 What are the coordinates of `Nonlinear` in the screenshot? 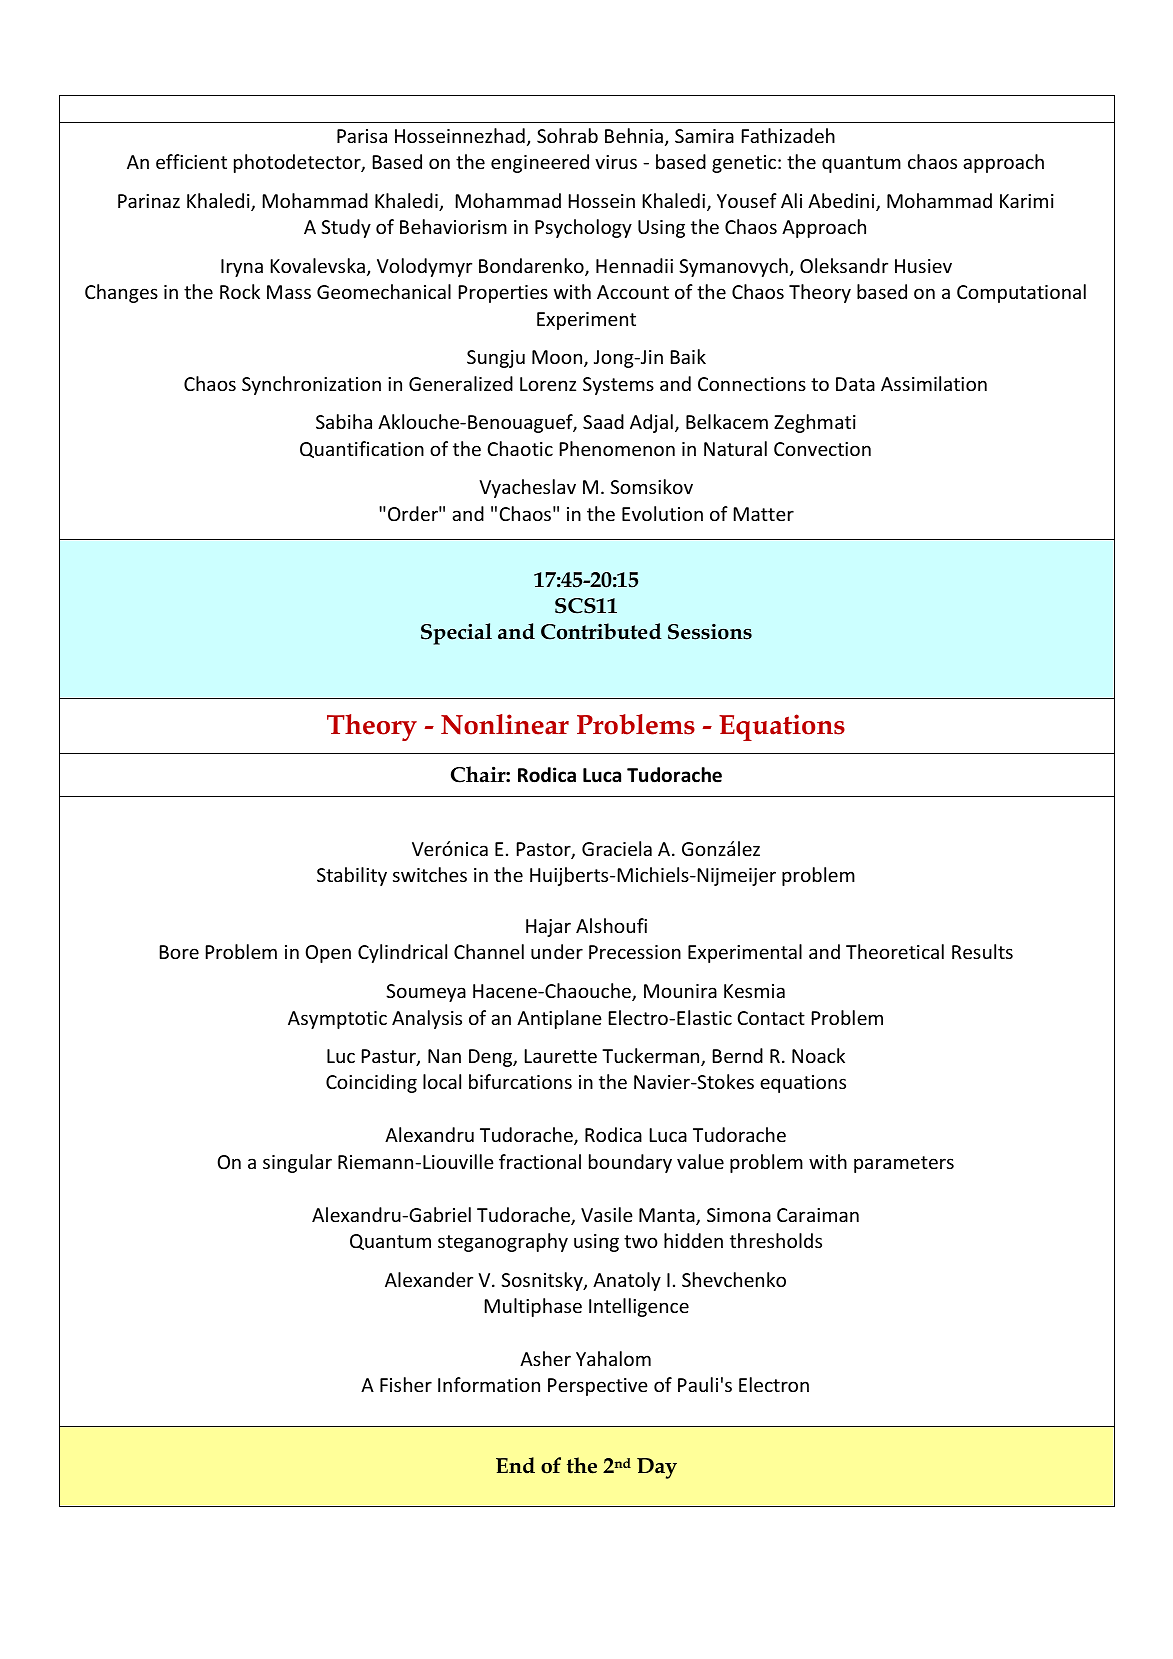 It's located at (505, 724).
